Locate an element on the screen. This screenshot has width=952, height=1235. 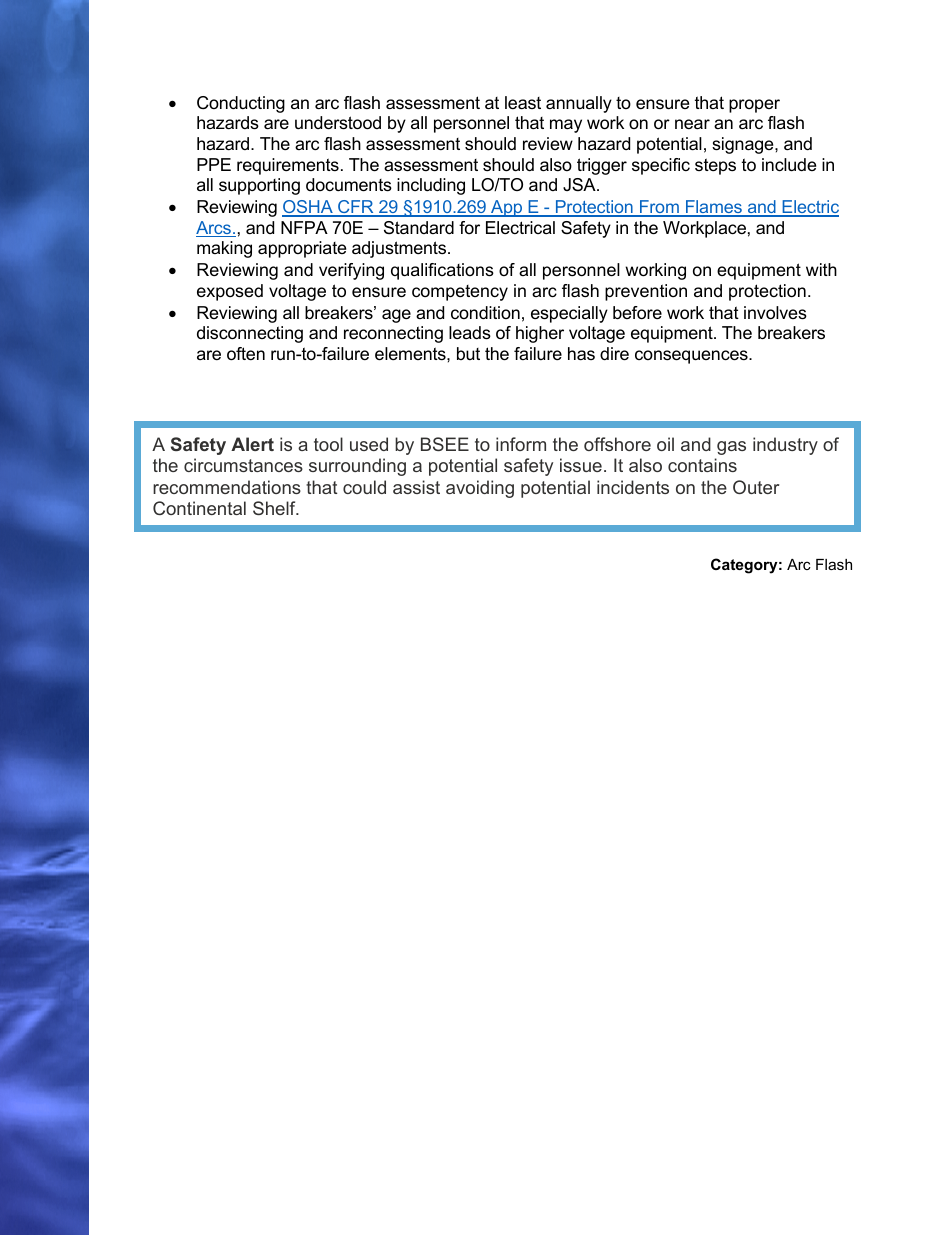
Conducting is located at coordinates (241, 104).
